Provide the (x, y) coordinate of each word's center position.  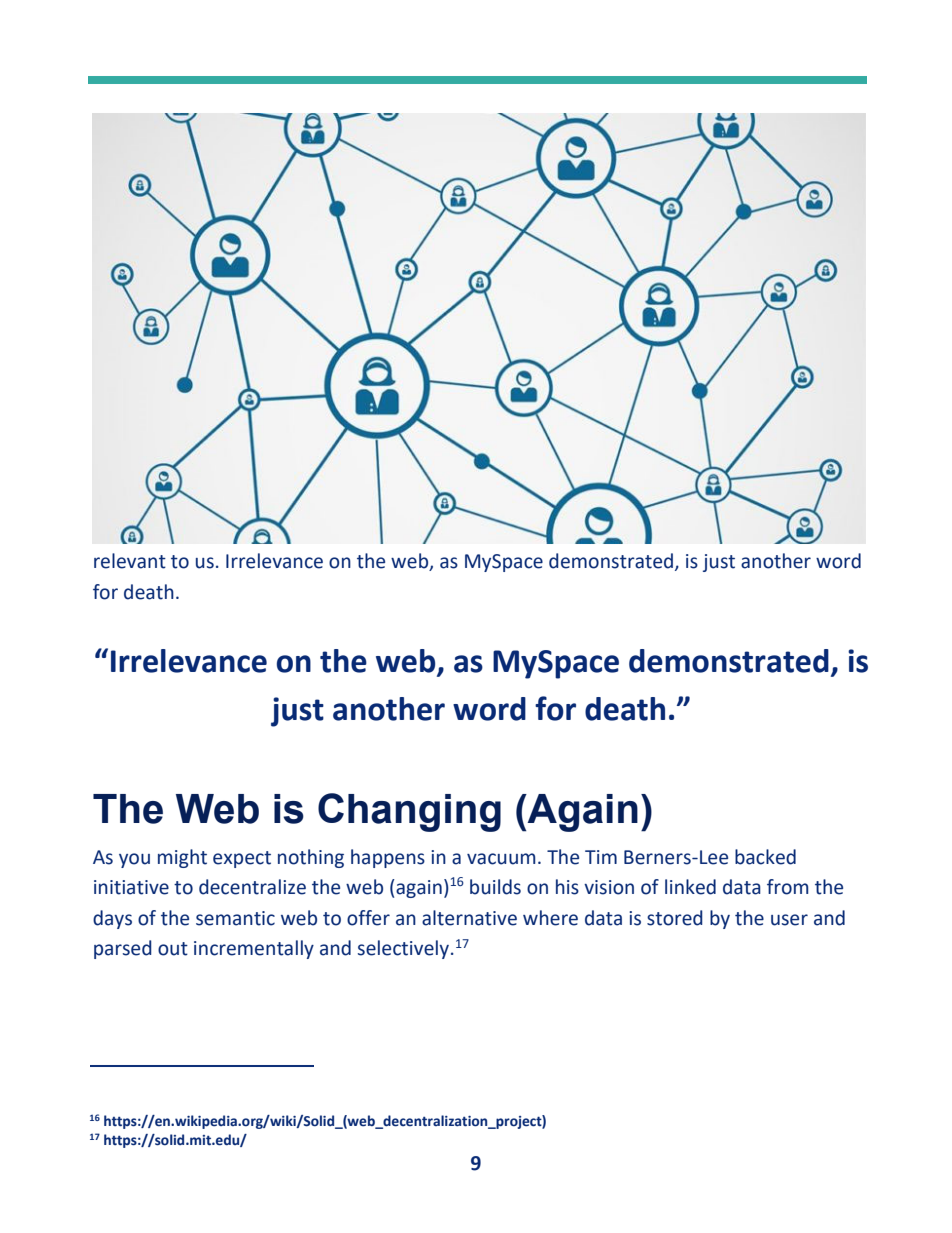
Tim (601, 857)
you (134, 860)
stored (675, 918)
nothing (311, 858)
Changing (409, 812)
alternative (469, 918)
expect (242, 859)
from (788, 887)
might (182, 858)
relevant (130, 561)
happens (388, 858)
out (173, 949)
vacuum (501, 859)
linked (690, 887)
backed (765, 857)
